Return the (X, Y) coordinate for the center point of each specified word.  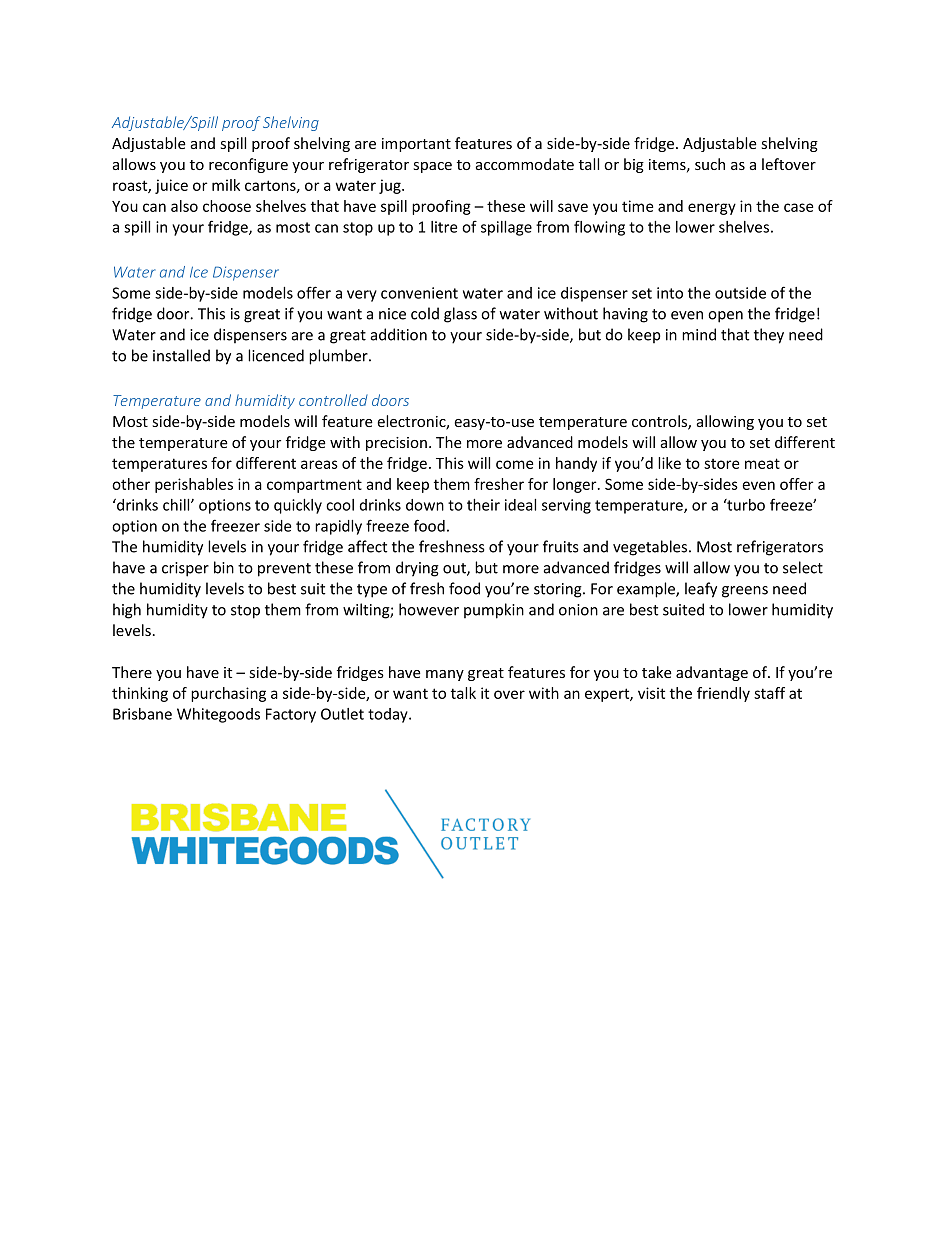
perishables (194, 485)
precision (396, 444)
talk (463, 693)
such (710, 164)
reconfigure (248, 165)
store (721, 464)
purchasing (228, 694)
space (433, 167)
